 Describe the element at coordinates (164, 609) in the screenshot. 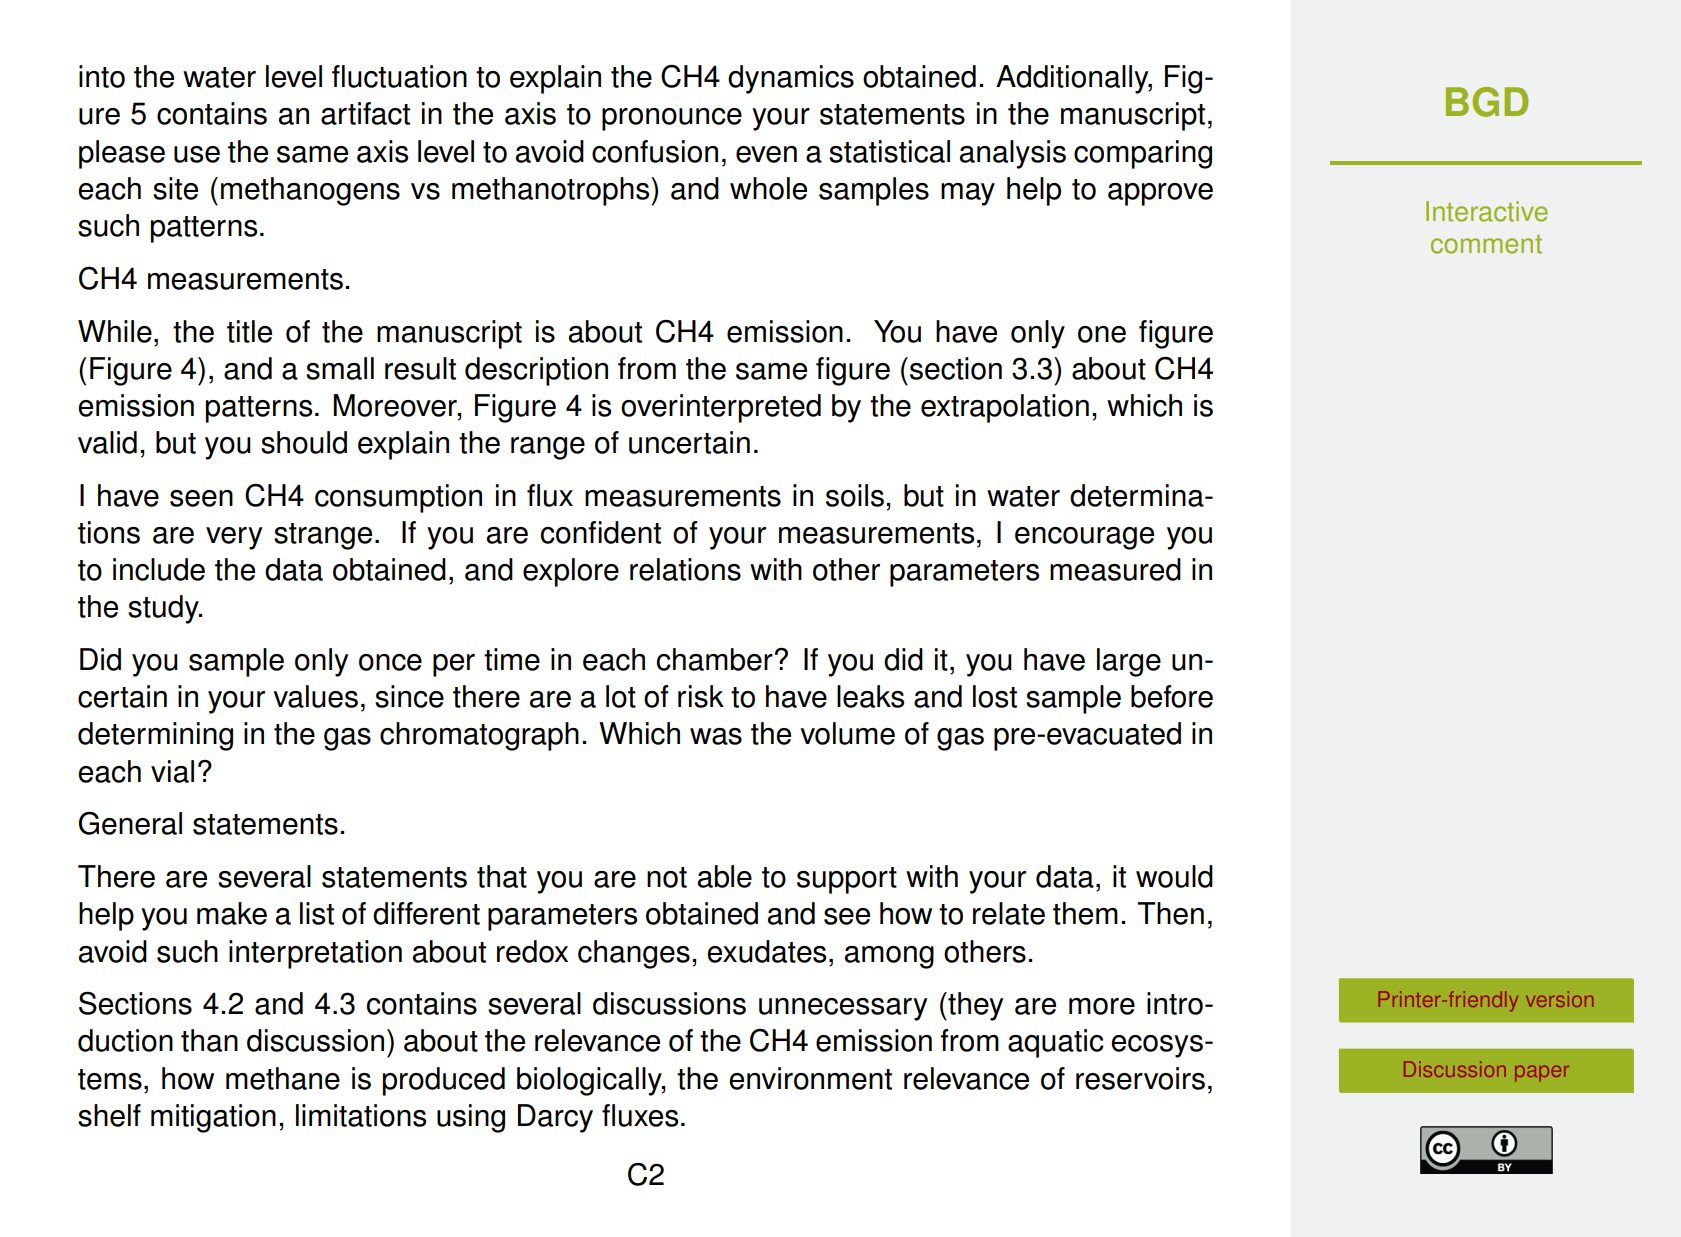

I see `study` at that location.
